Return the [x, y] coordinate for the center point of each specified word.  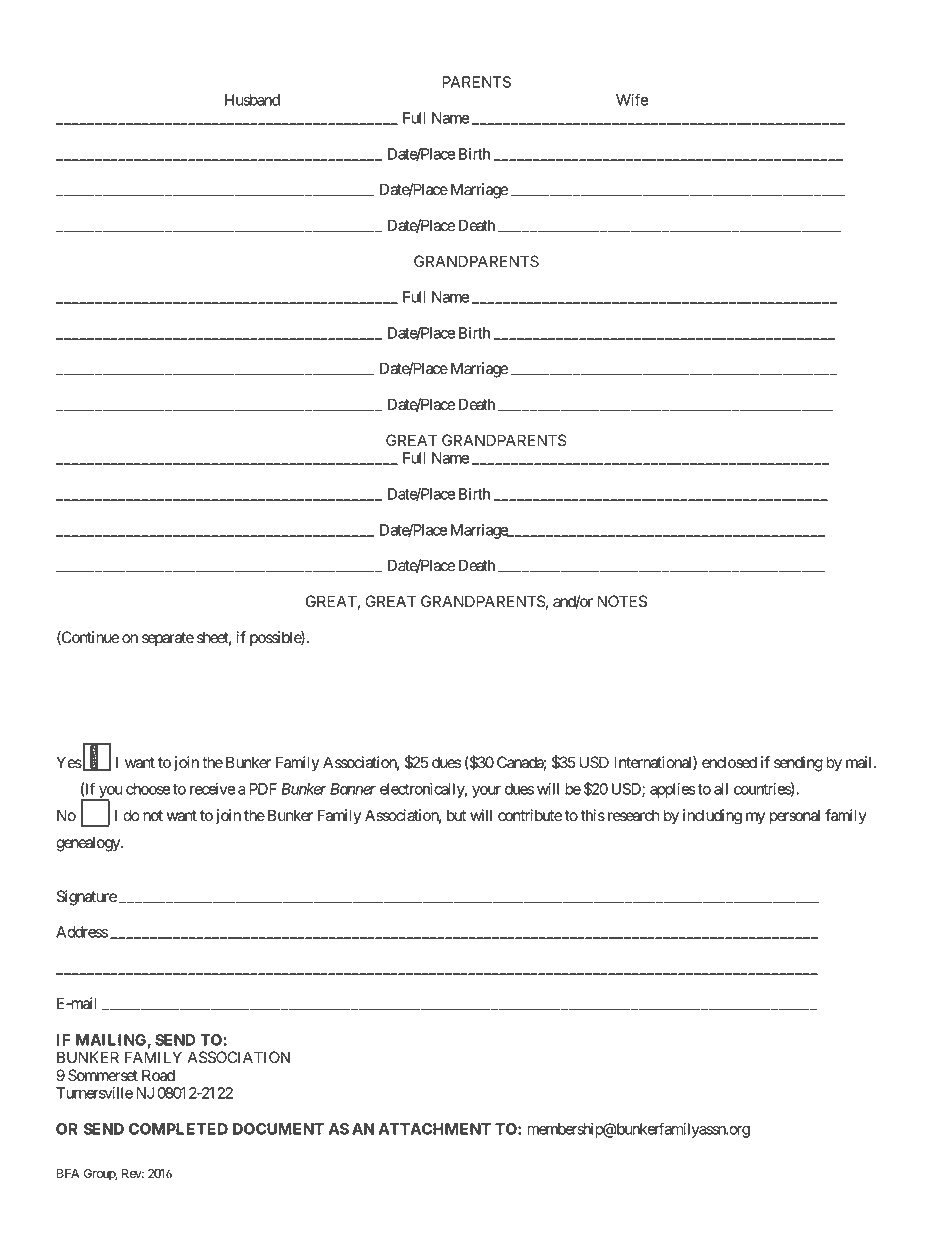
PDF [263, 789]
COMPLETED [178, 1129]
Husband [252, 100]
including [712, 817]
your [486, 792]
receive [212, 789]
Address [82, 932]
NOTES [622, 601]
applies [673, 790]
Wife [632, 99]
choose [148, 789]
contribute [530, 815]
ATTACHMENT [435, 1129]
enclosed [729, 762]
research [634, 815]
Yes [69, 762]
